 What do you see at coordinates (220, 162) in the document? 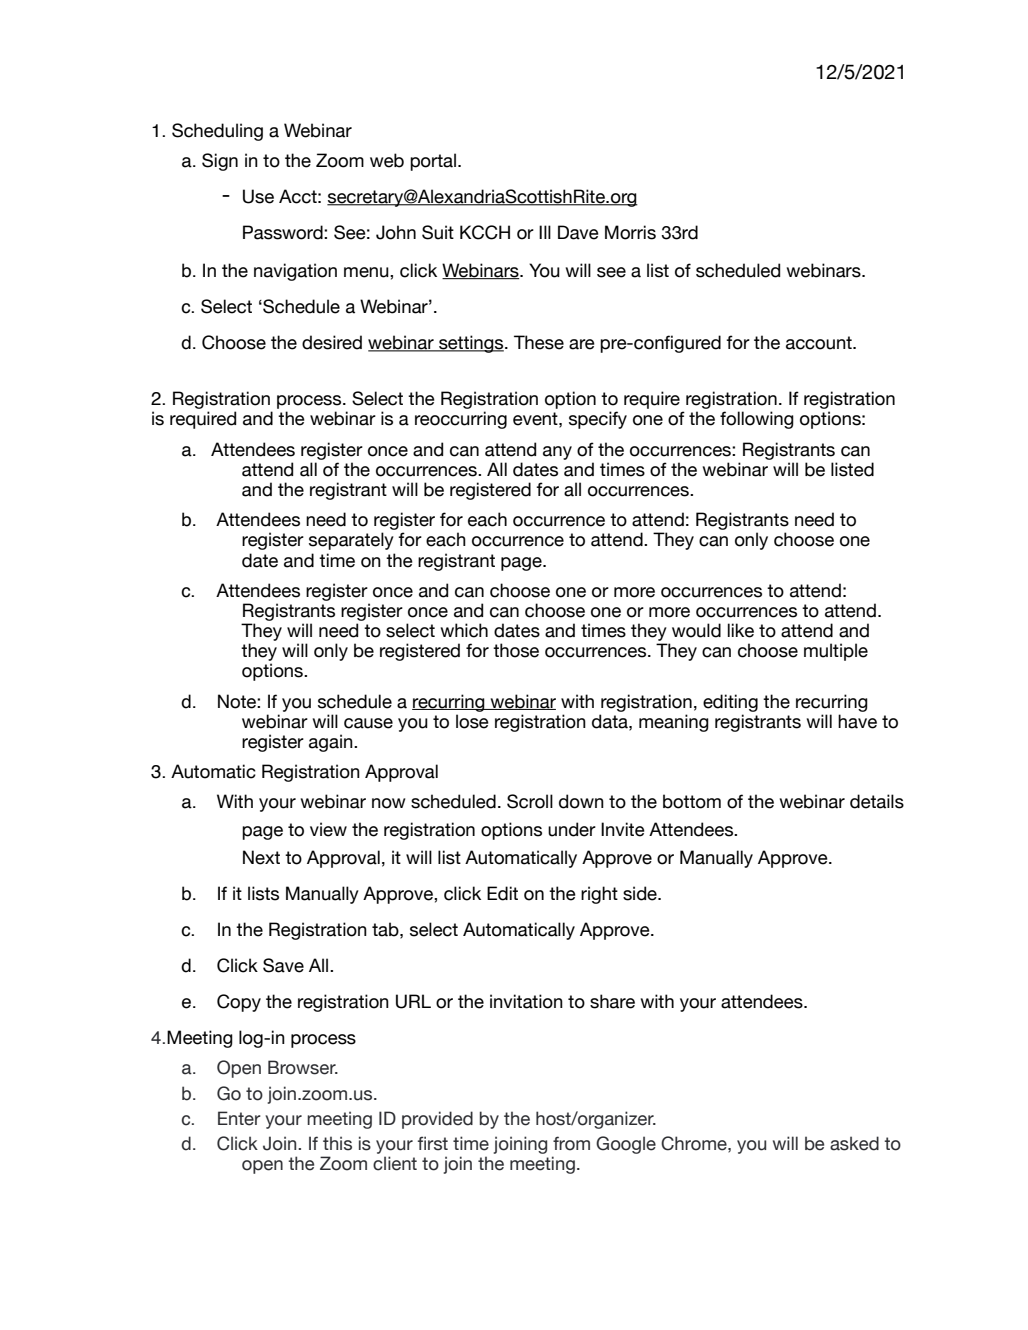
I see `Sign` at bounding box center [220, 162].
